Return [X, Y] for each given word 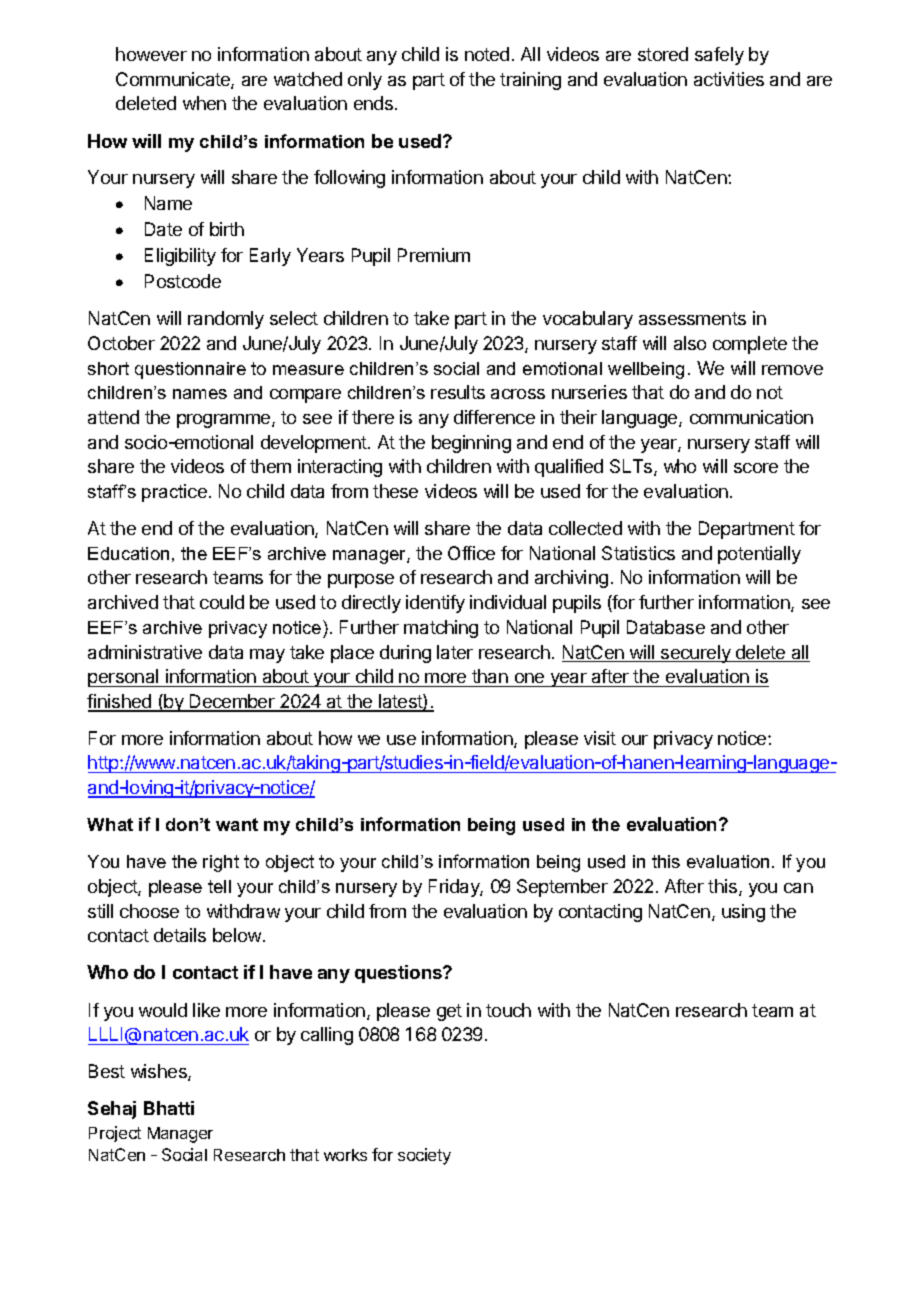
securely [696, 654]
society [424, 1156]
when [204, 103]
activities [729, 79]
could [222, 602]
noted [487, 54]
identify [435, 604]
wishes [160, 1072]
